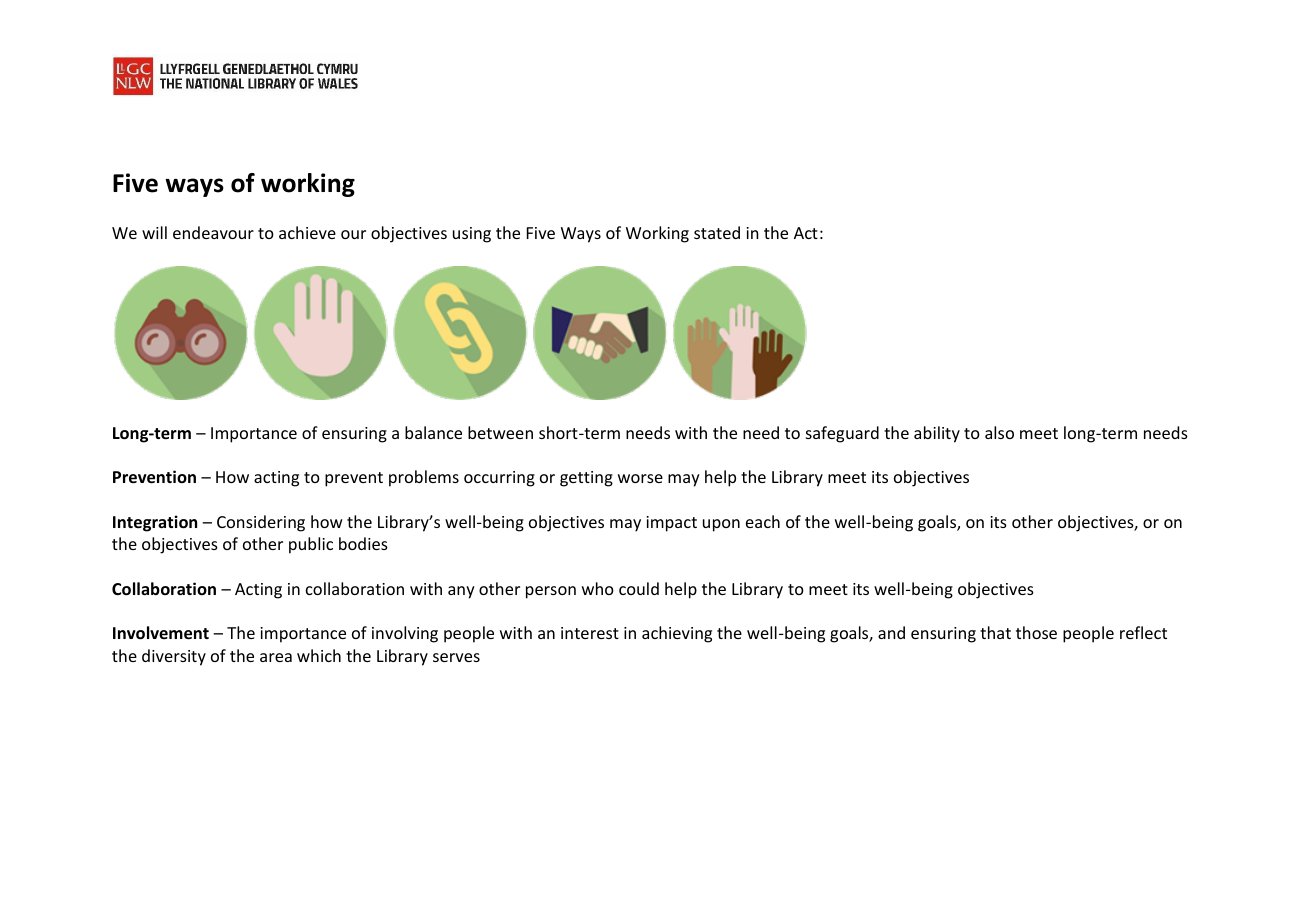 The height and width of the page is (924, 1308). Describe the element at coordinates (500, 432) in the page. I see `between` at that location.
